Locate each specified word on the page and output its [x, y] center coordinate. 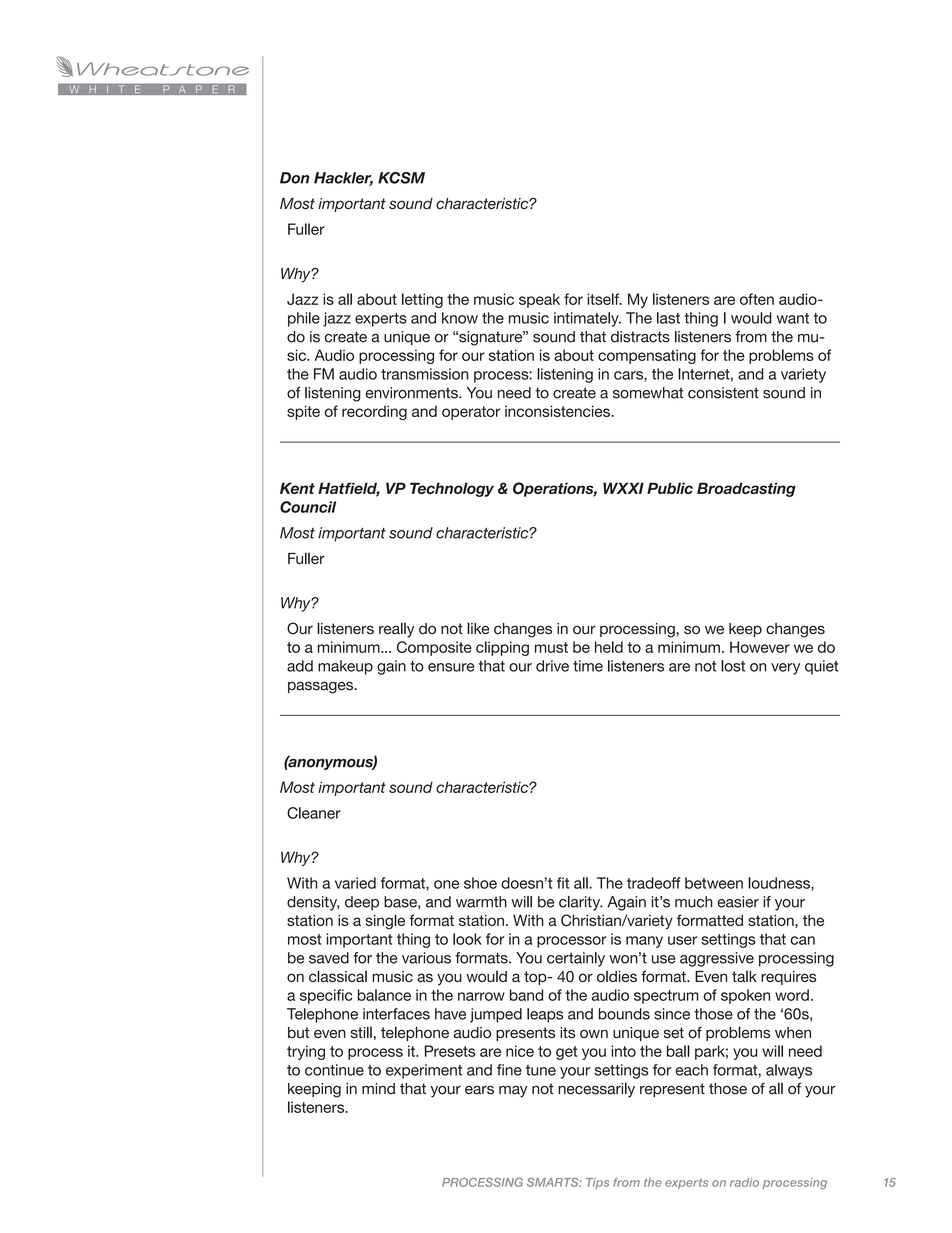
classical [338, 976]
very [785, 669]
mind [378, 1089]
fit [563, 883]
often [757, 299]
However [760, 647]
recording [374, 412]
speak [539, 300]
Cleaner [314, 813]
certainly [576, 959]
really [396, 630]
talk [744, 976]
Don [295, 178]
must [551, 647]
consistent [723, 393]
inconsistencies [558, 411]
